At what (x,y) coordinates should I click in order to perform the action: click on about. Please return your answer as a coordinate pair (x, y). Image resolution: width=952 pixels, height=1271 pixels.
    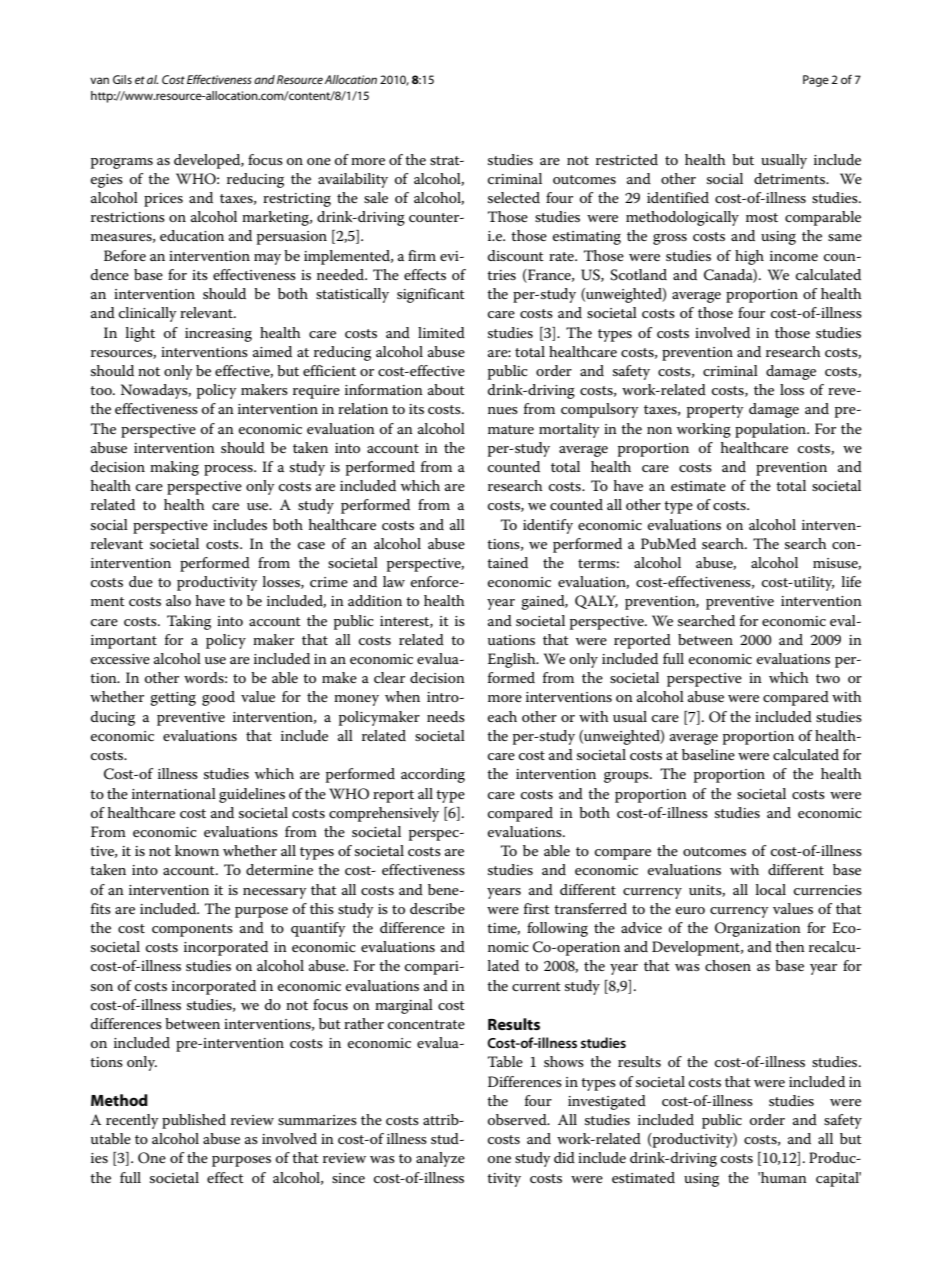
    Looking at the image, I should click on (446, 389).
